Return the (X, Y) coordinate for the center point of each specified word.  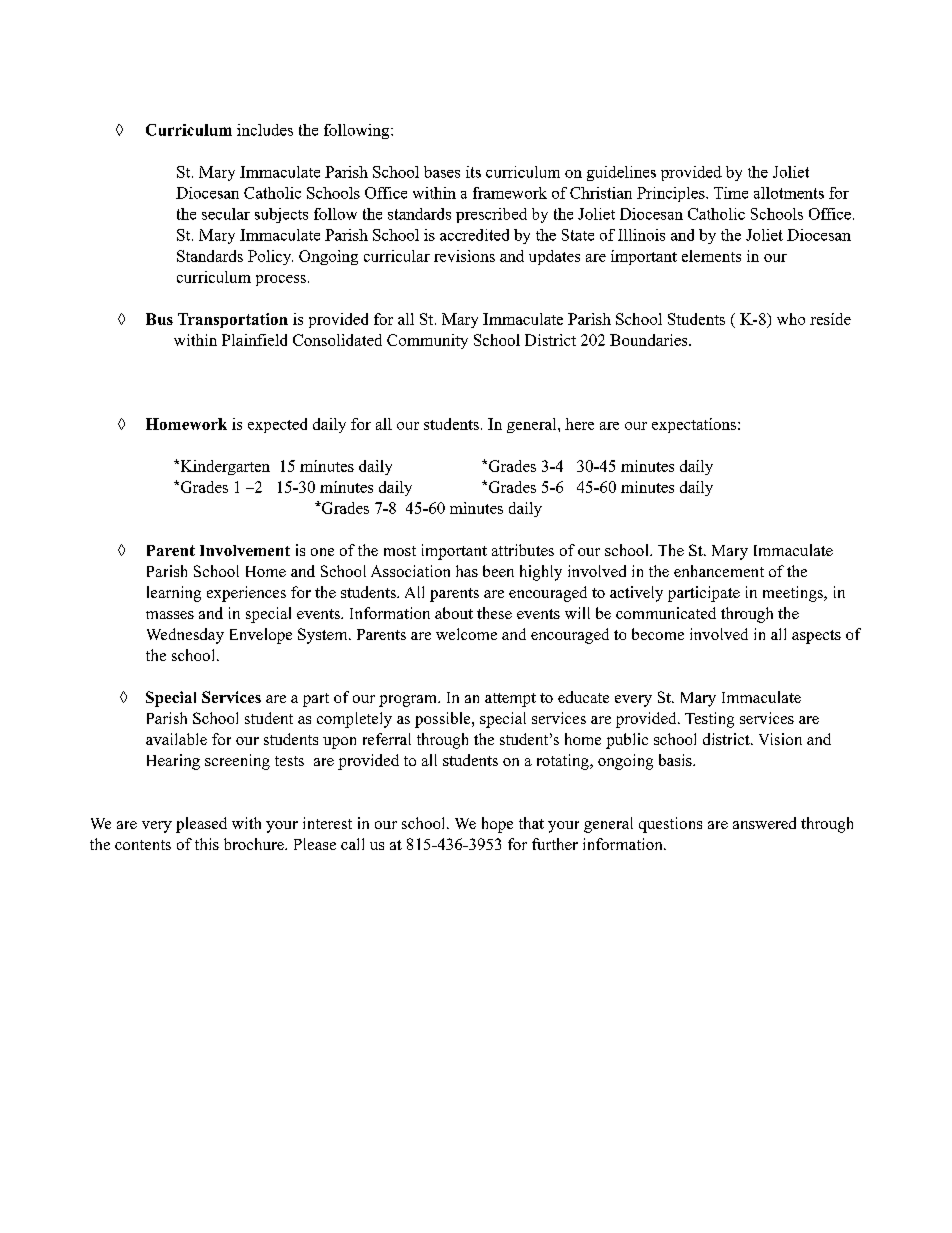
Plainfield (254, 340)
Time (731, 193)
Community (427, 341)
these (494, 613)
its (473, 172)
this (207, 844)
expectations (695, 425)
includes (265, 130)
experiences (246, 594)
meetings (794, 594)
